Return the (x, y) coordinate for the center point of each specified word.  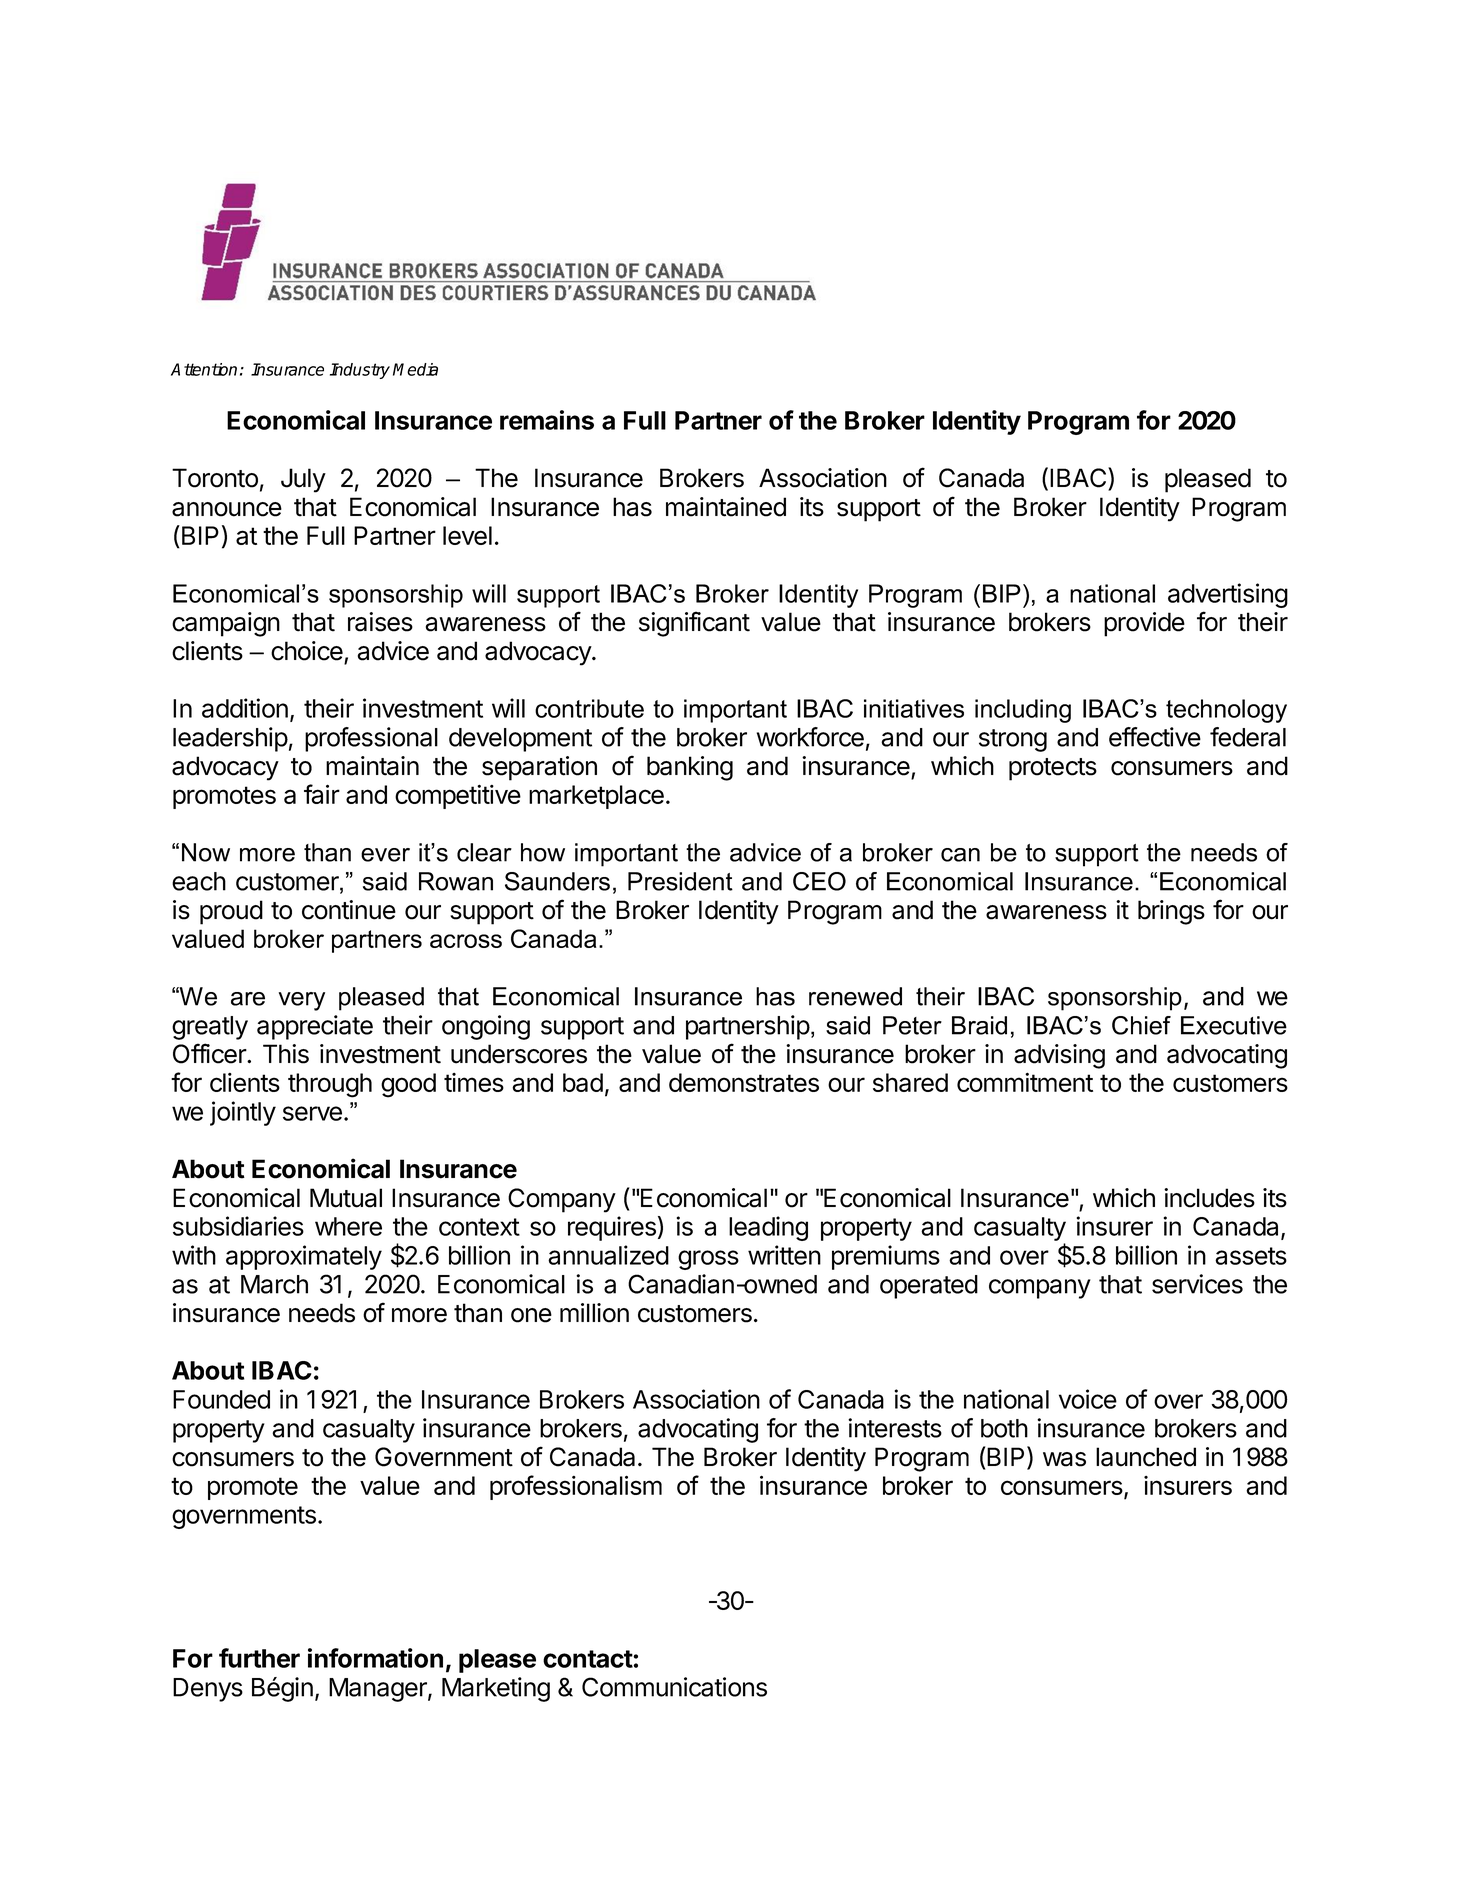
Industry (360, 371)
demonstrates (744, 1082)
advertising (1228, 595)
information (375, 1658)
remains (547, 420)
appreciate (315, 1027)
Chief (1141, 1025)
